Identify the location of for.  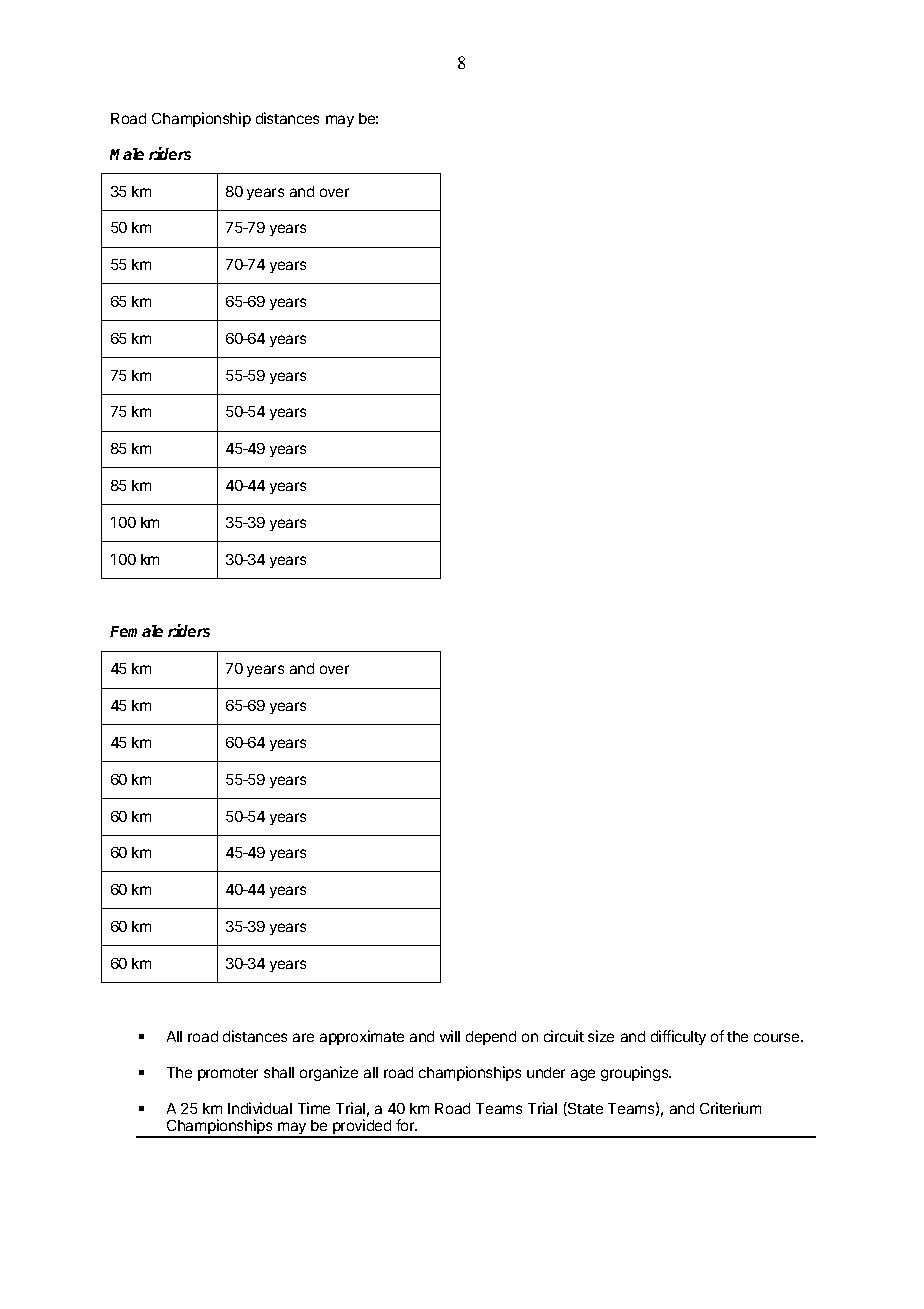
(406, 1125).
